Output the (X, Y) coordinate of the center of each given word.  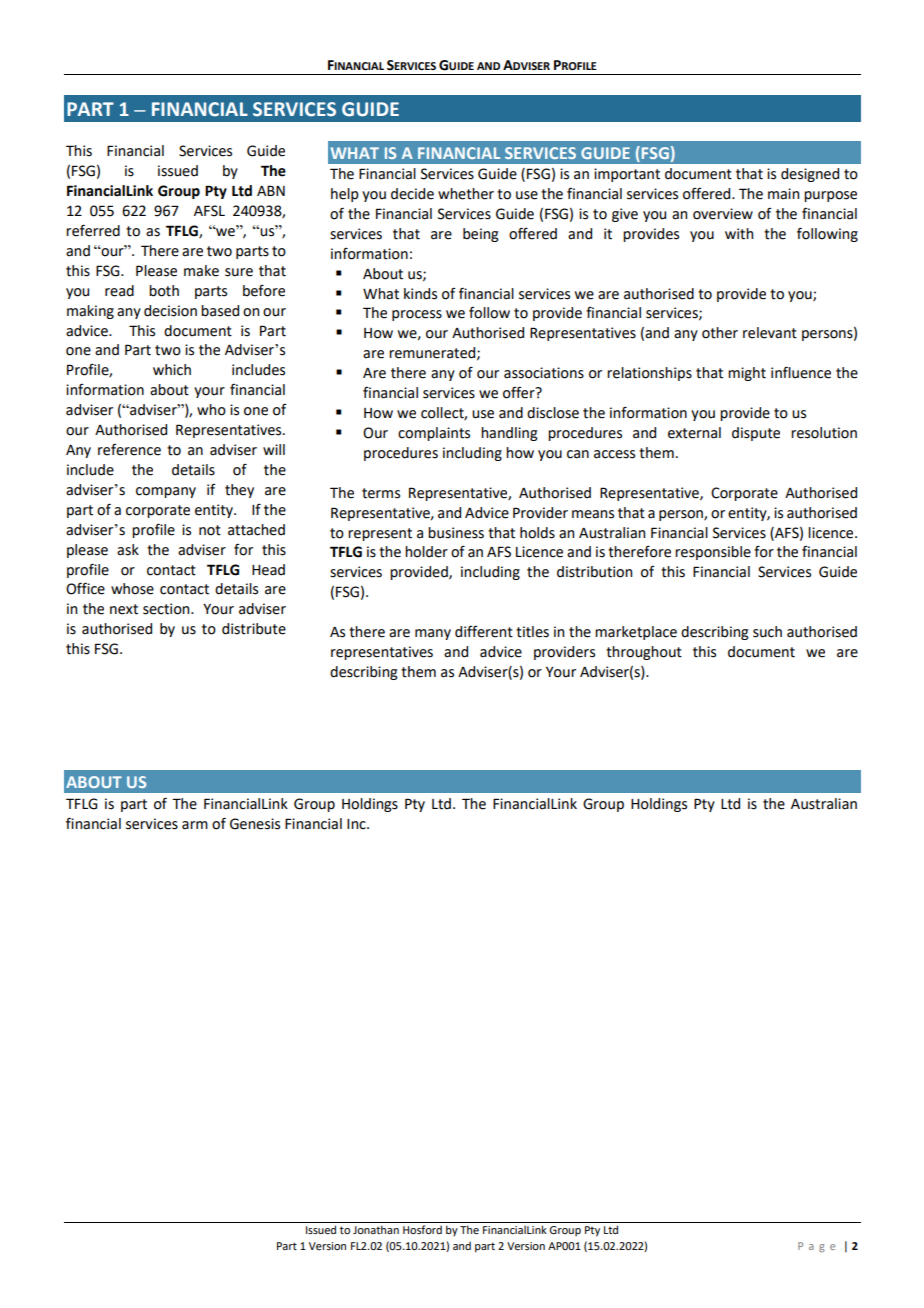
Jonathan (376, 1229)
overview (723, 214)
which (172, 370)
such (767, 632)
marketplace (636, 633)
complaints (434, 434)
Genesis (255, 824)
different (484, 632)
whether (466, 194)
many (433, 634)
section (167, 609)
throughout (644, 653)
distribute (254, 629)
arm (195, 825)
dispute (756, 434)
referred (93, 230)
